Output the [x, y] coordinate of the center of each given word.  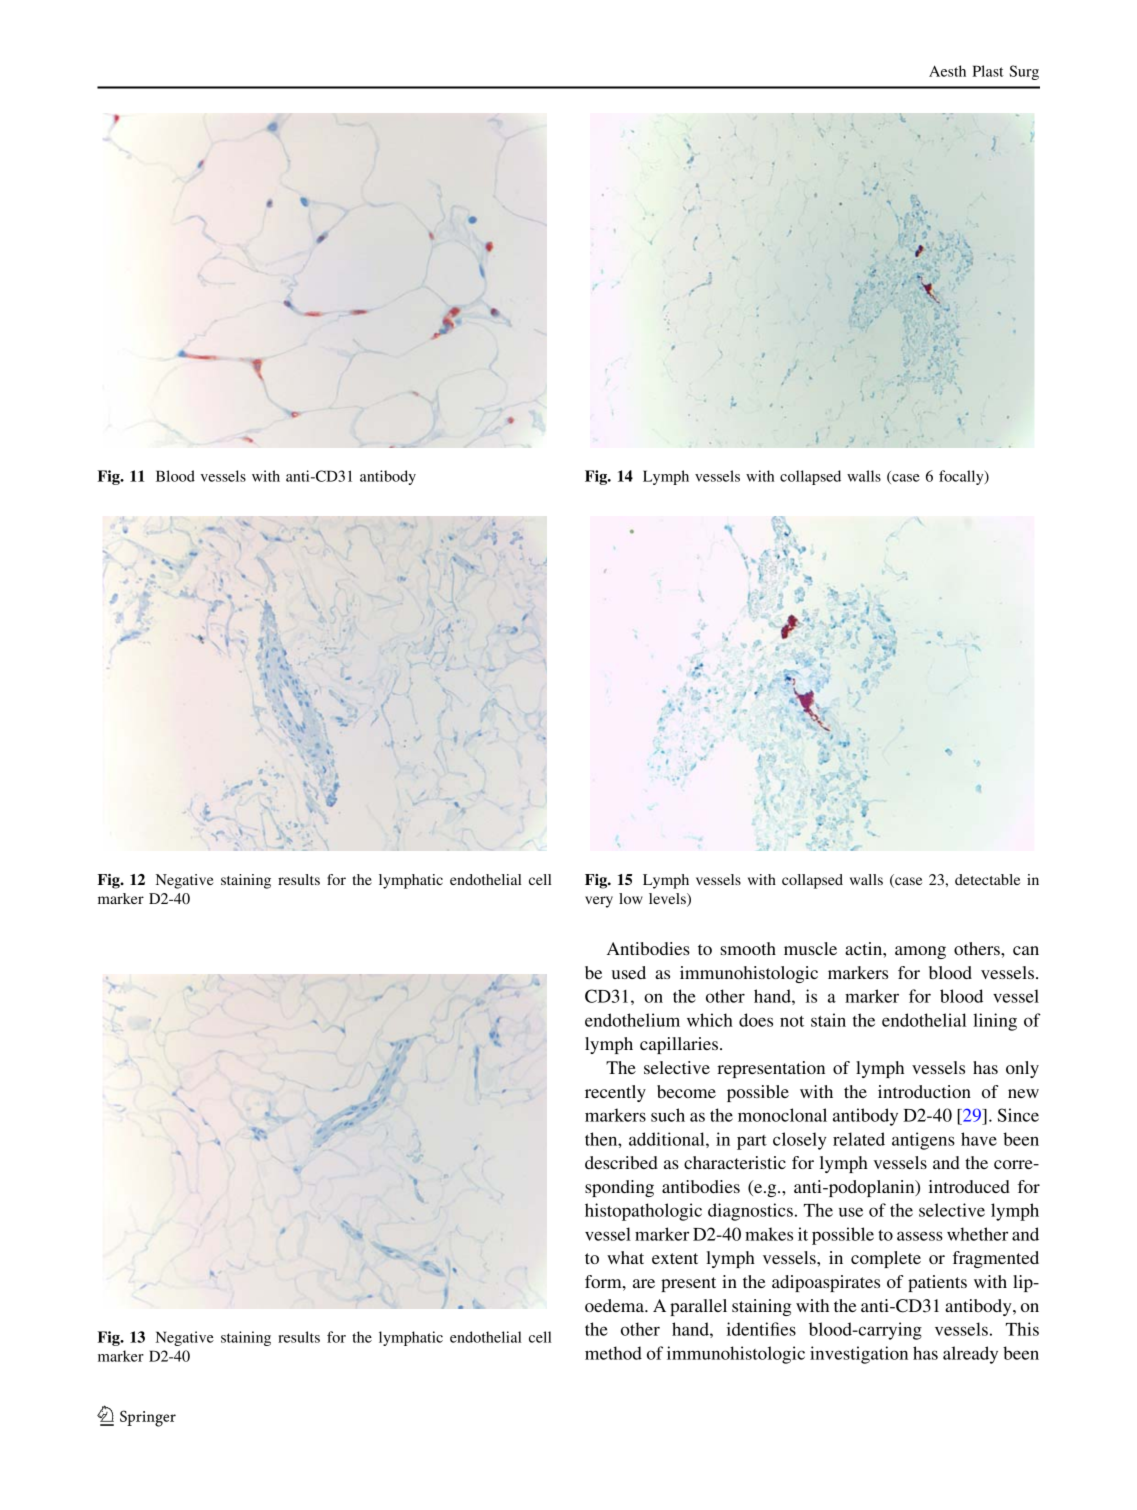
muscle [810, 948]
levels [668, 898]
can [1026, 950]
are [644, 1283]
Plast [988, 71]
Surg [1024, 72]
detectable [987, 879]
